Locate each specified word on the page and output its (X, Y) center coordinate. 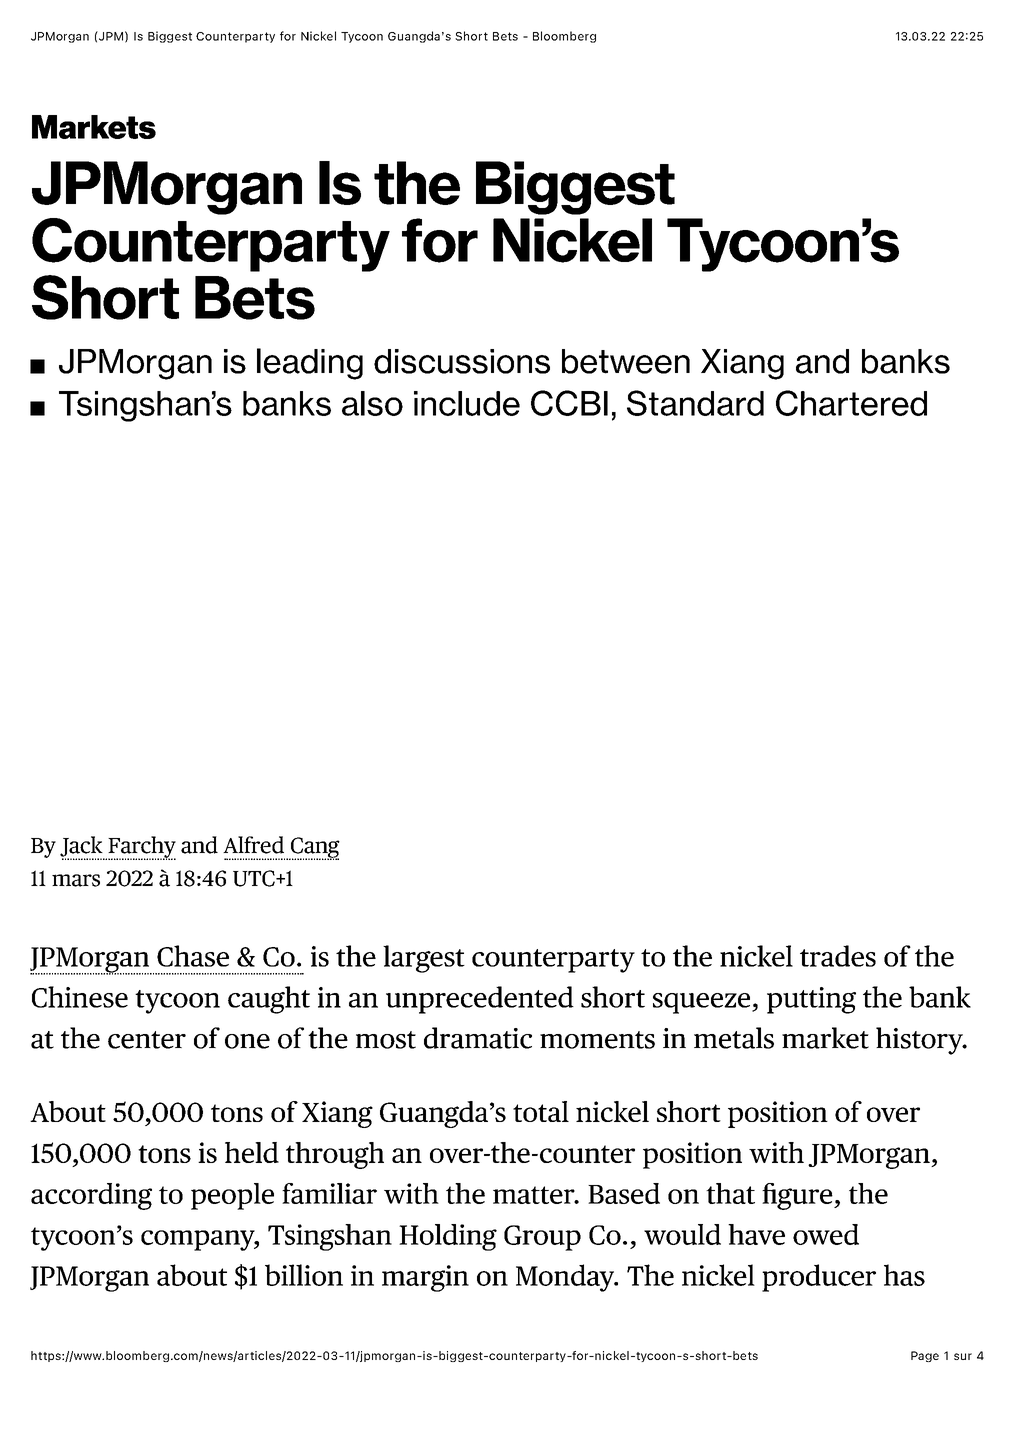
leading (310, 364)
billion (304, 1275)
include (467, 403)
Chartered (851, 403)
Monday (566, 1278)
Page (925, 1356)
